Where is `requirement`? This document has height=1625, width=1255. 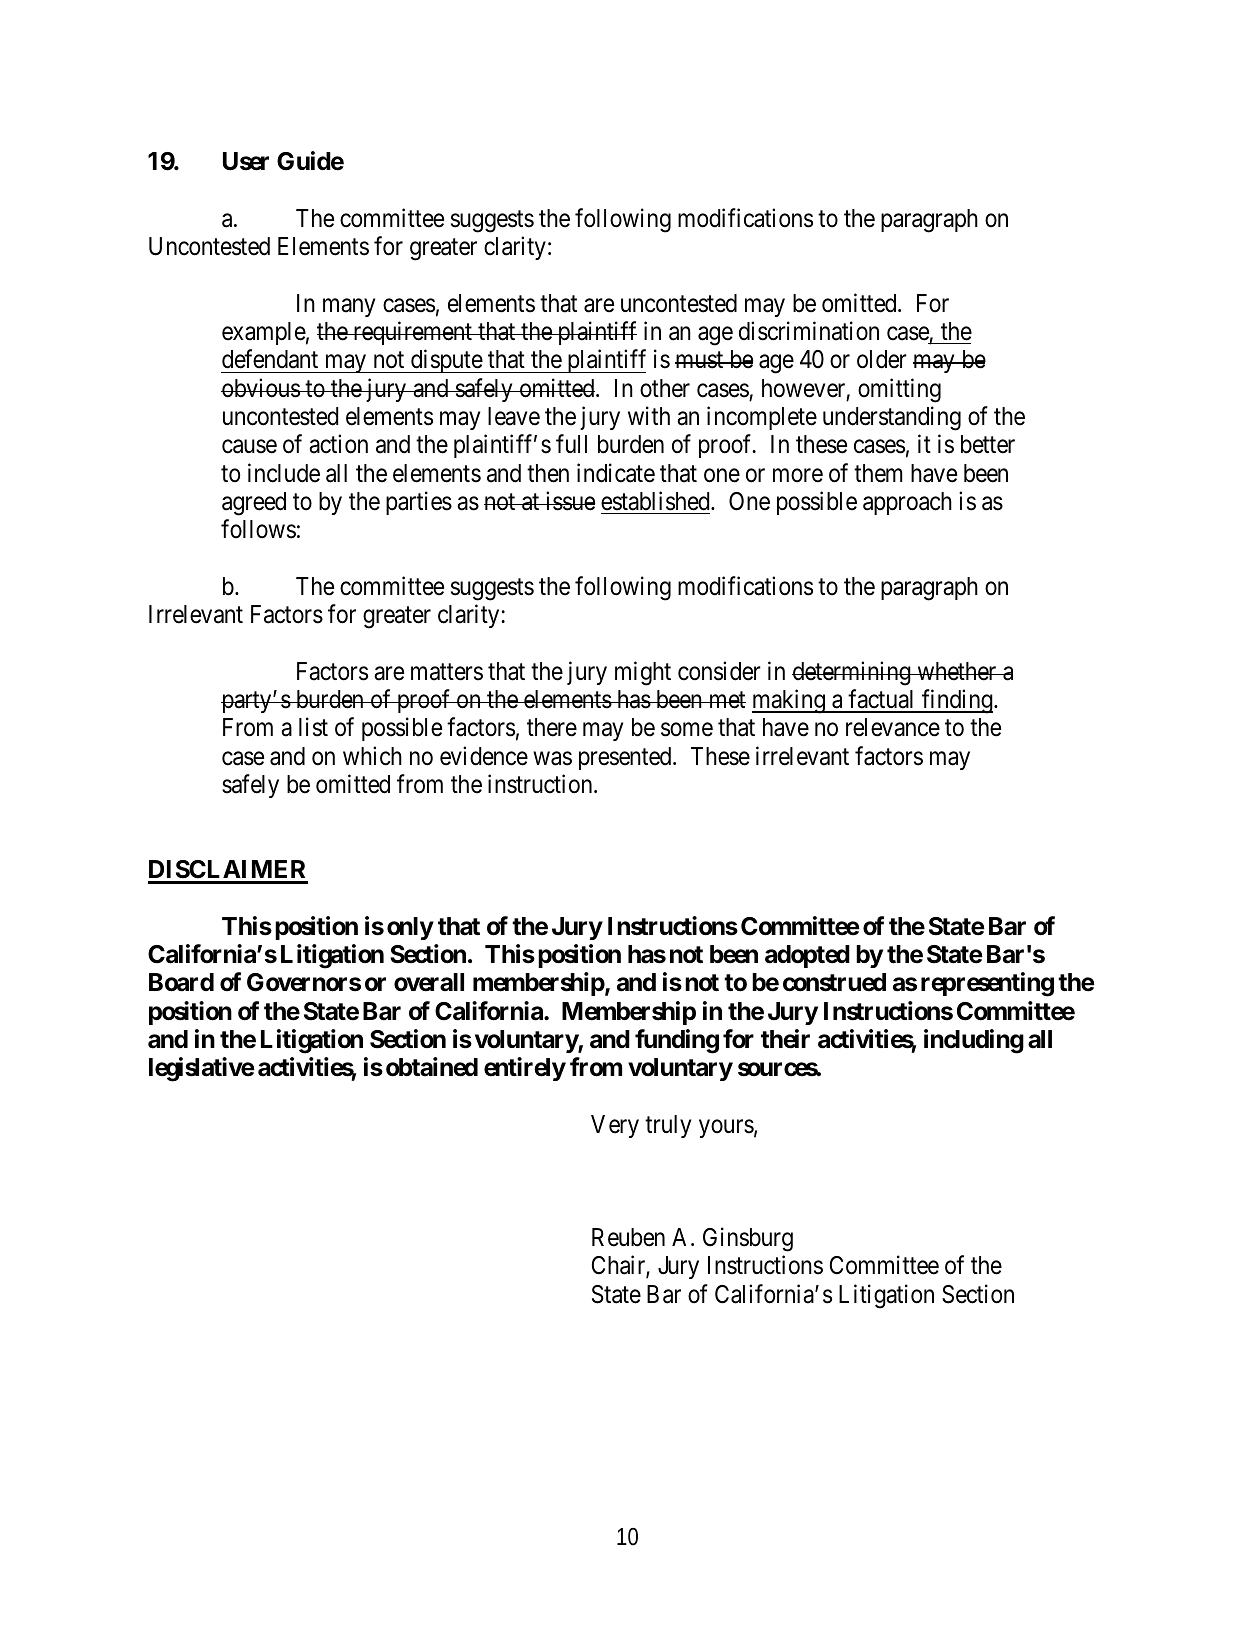
requirement is located at coordinates (412, 333).
